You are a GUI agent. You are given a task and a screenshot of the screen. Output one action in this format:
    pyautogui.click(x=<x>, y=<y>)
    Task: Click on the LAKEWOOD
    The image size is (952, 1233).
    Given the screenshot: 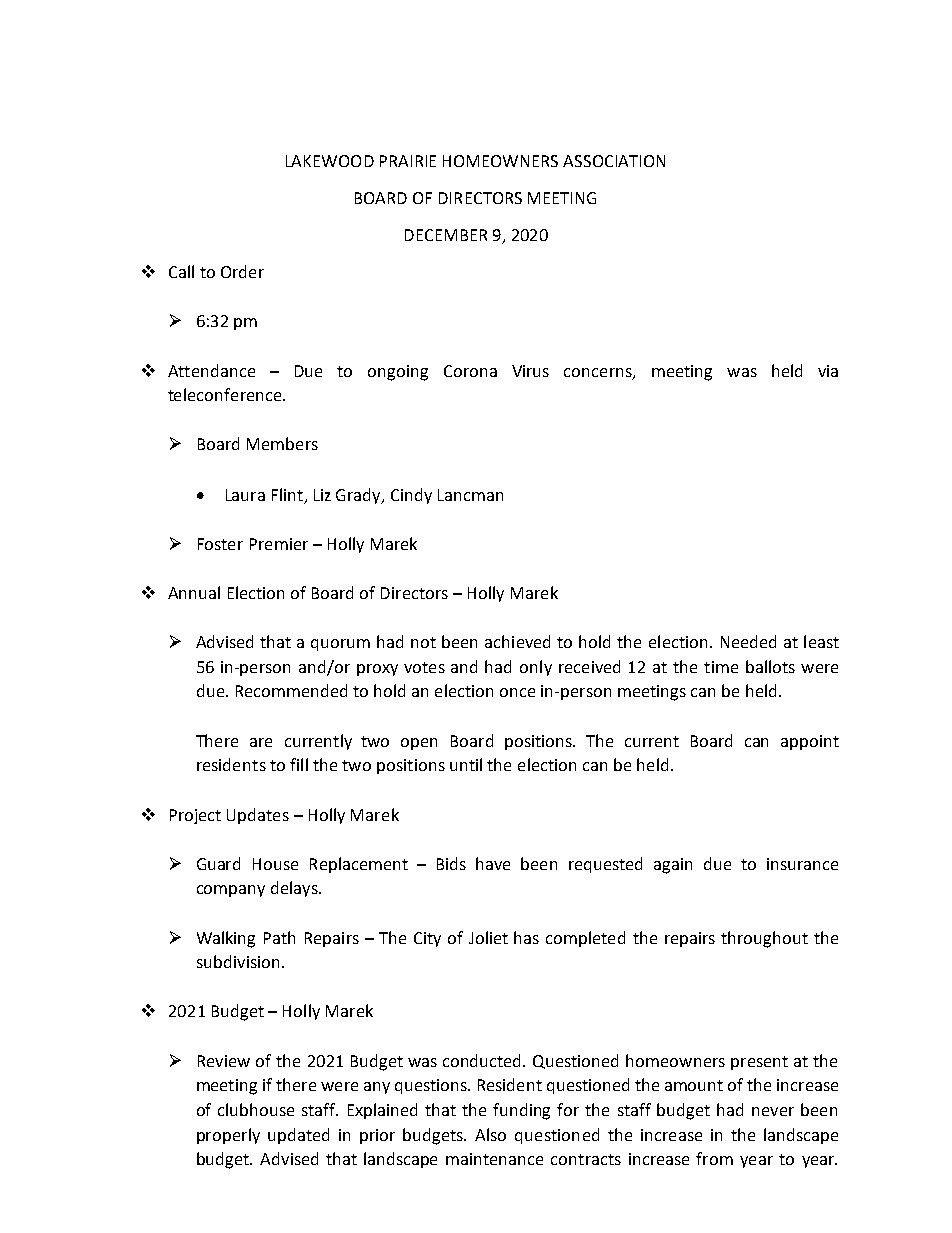 What is the action you would take?
    pyautogui.click(x=330, y=161)
